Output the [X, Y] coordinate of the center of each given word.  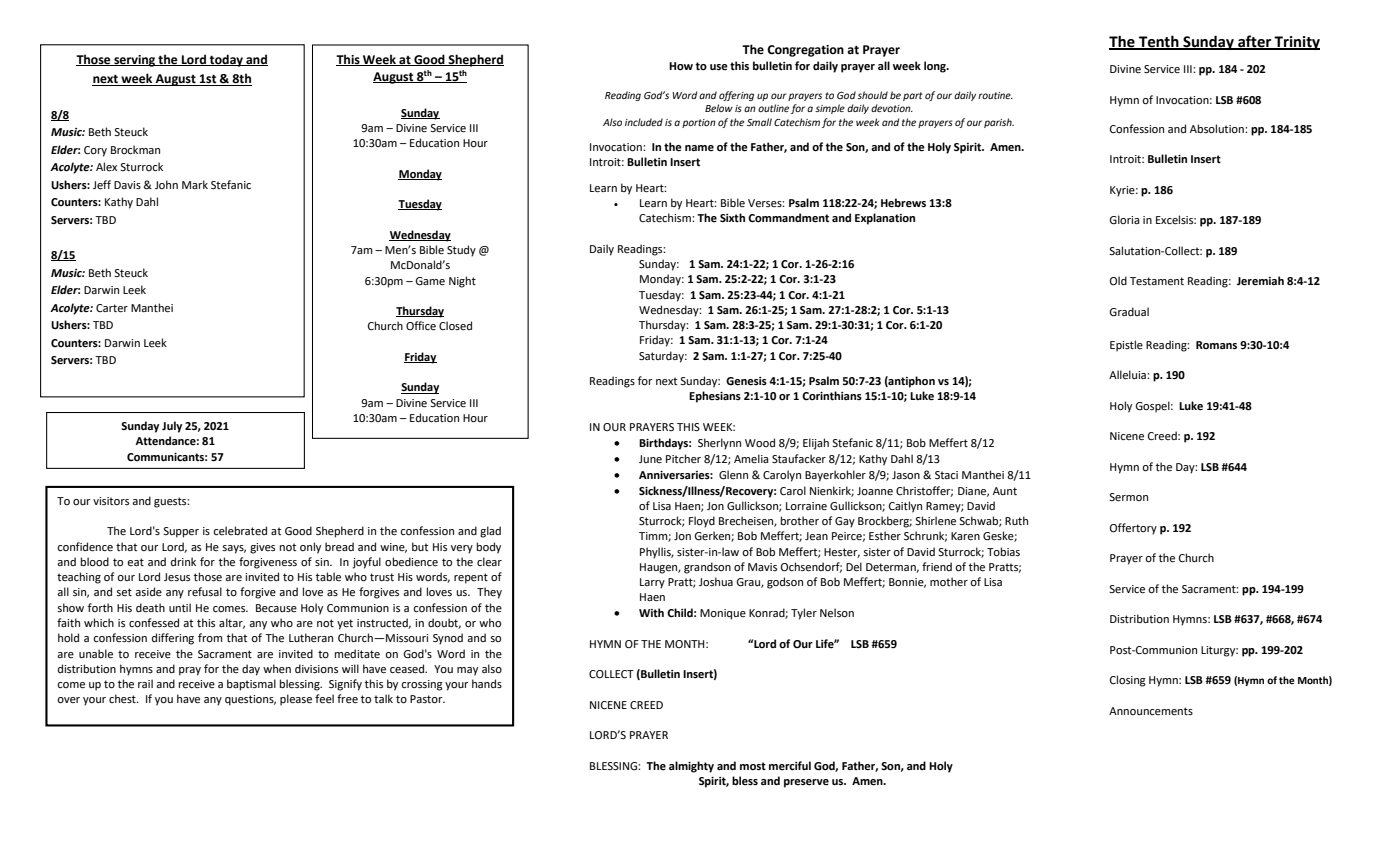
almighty [691, 767]
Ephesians [715, 397]
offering [736, 96]
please [296, 700]
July [172, 427]
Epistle [1126, 346]
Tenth [1159, 42]
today [226, 60]
